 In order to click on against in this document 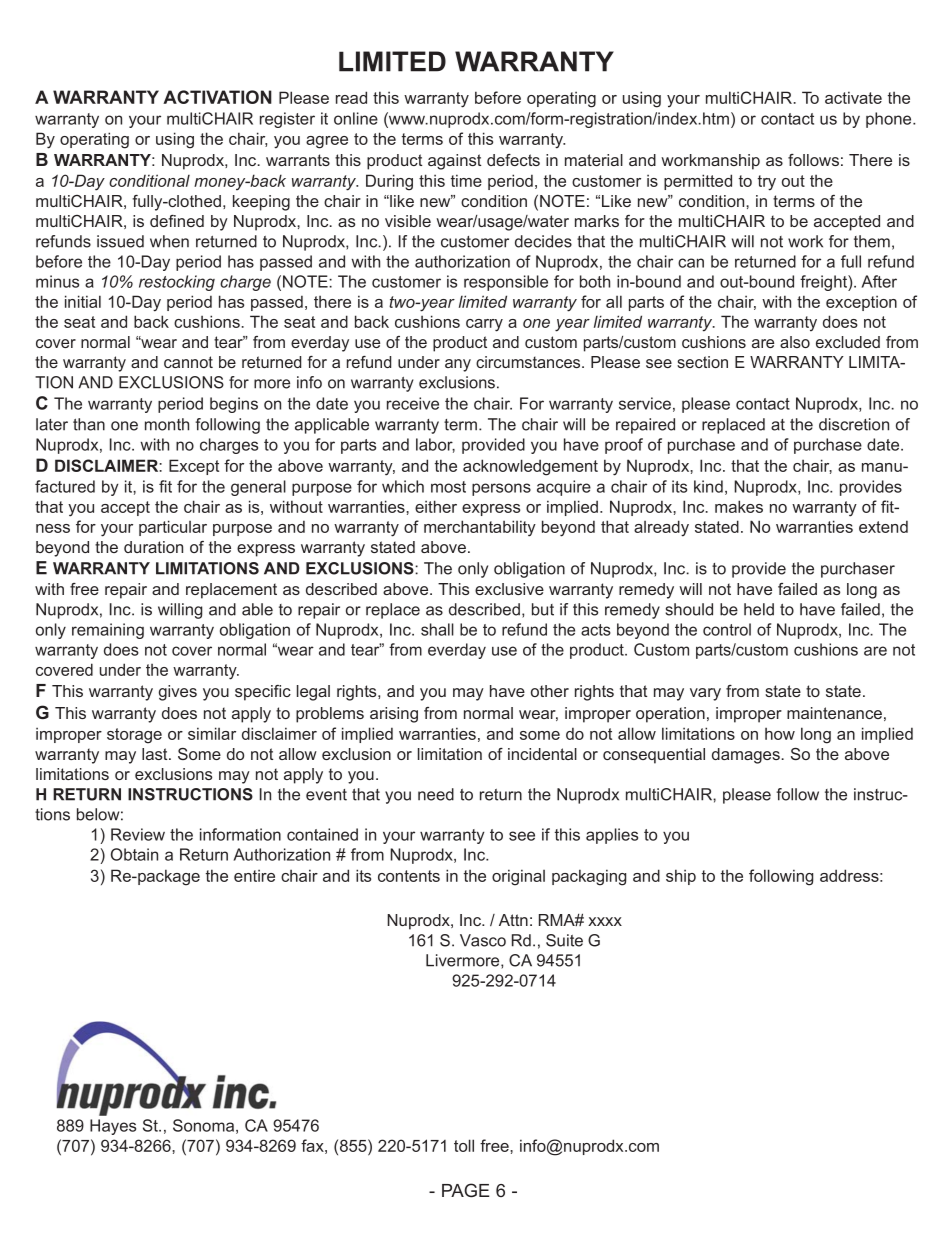, I will do `click(454, 162)`.
